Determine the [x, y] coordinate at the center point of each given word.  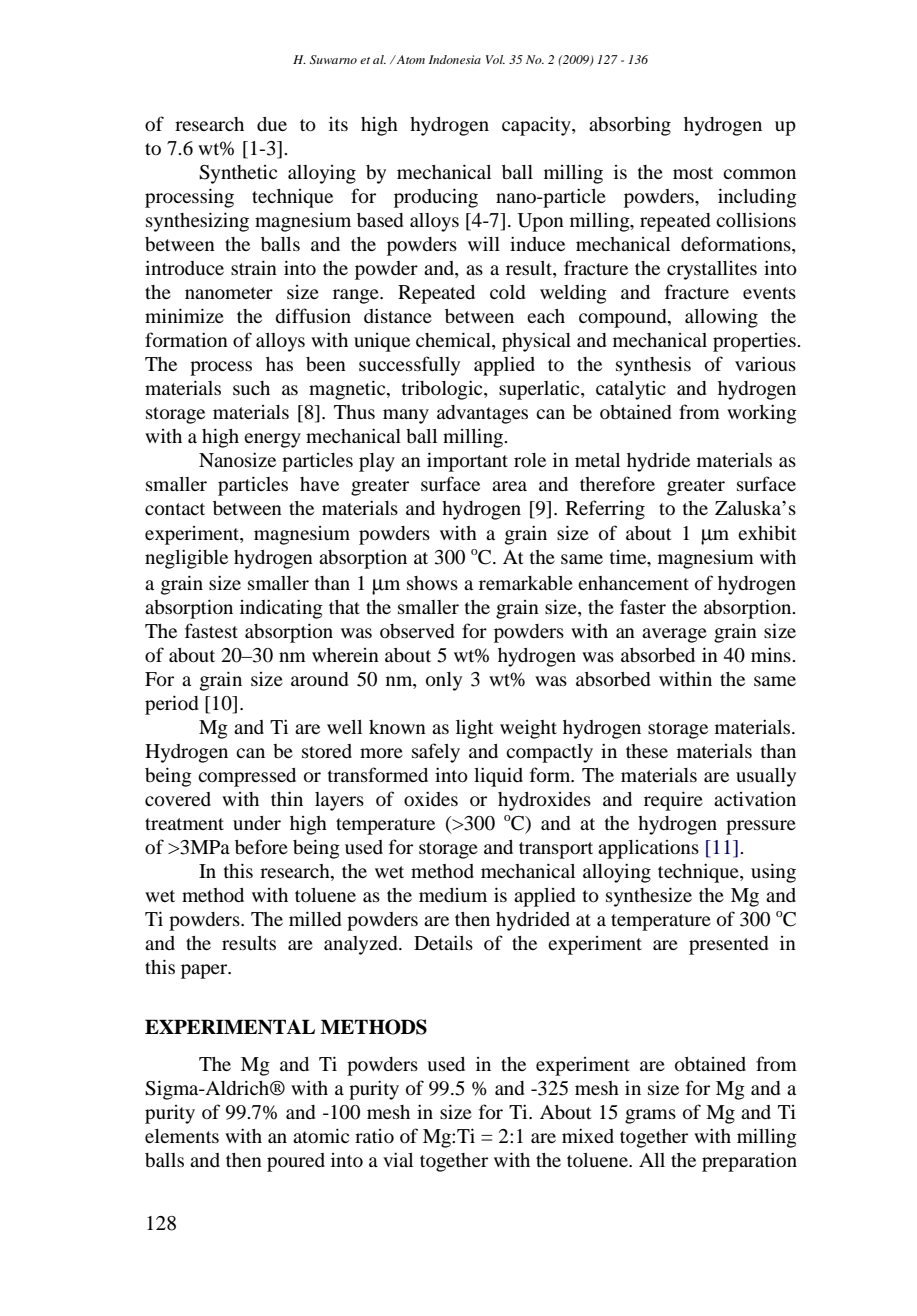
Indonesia [455, 59]
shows [432, 583]
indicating [281, 609]
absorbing [630, 126]
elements [182, 1136]
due [272, 124]
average [674, 635]
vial [398, 1159]
